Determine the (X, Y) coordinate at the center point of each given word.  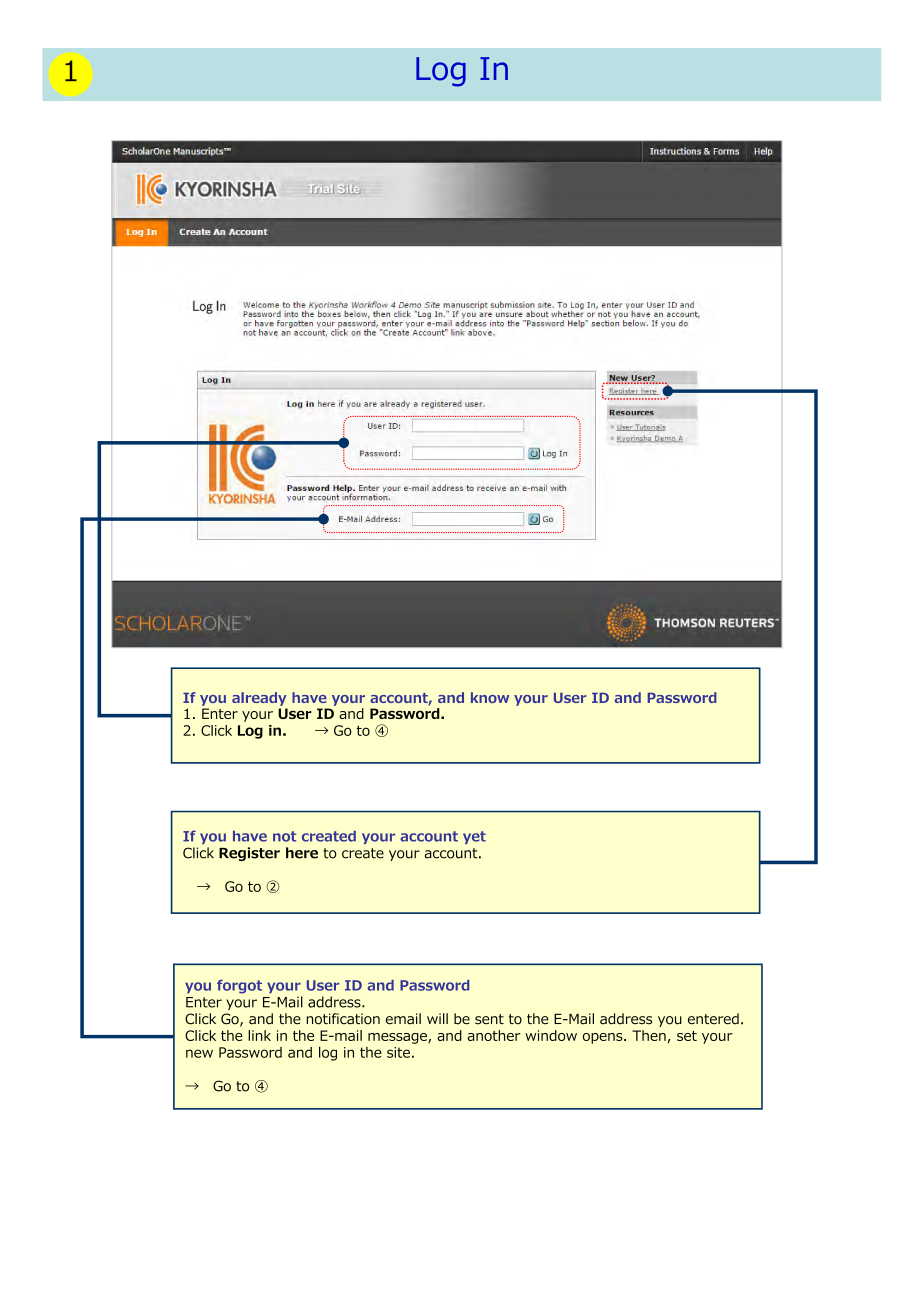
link (259, 1035)
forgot (239, 987)
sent (489, 1019)
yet (474, 837)
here (302, 853)
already (259, 699)
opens (604, 1038)
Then (649, 1035)
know (490, 697)
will (437, 1018)
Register (249, 854)
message (398, 1038)
